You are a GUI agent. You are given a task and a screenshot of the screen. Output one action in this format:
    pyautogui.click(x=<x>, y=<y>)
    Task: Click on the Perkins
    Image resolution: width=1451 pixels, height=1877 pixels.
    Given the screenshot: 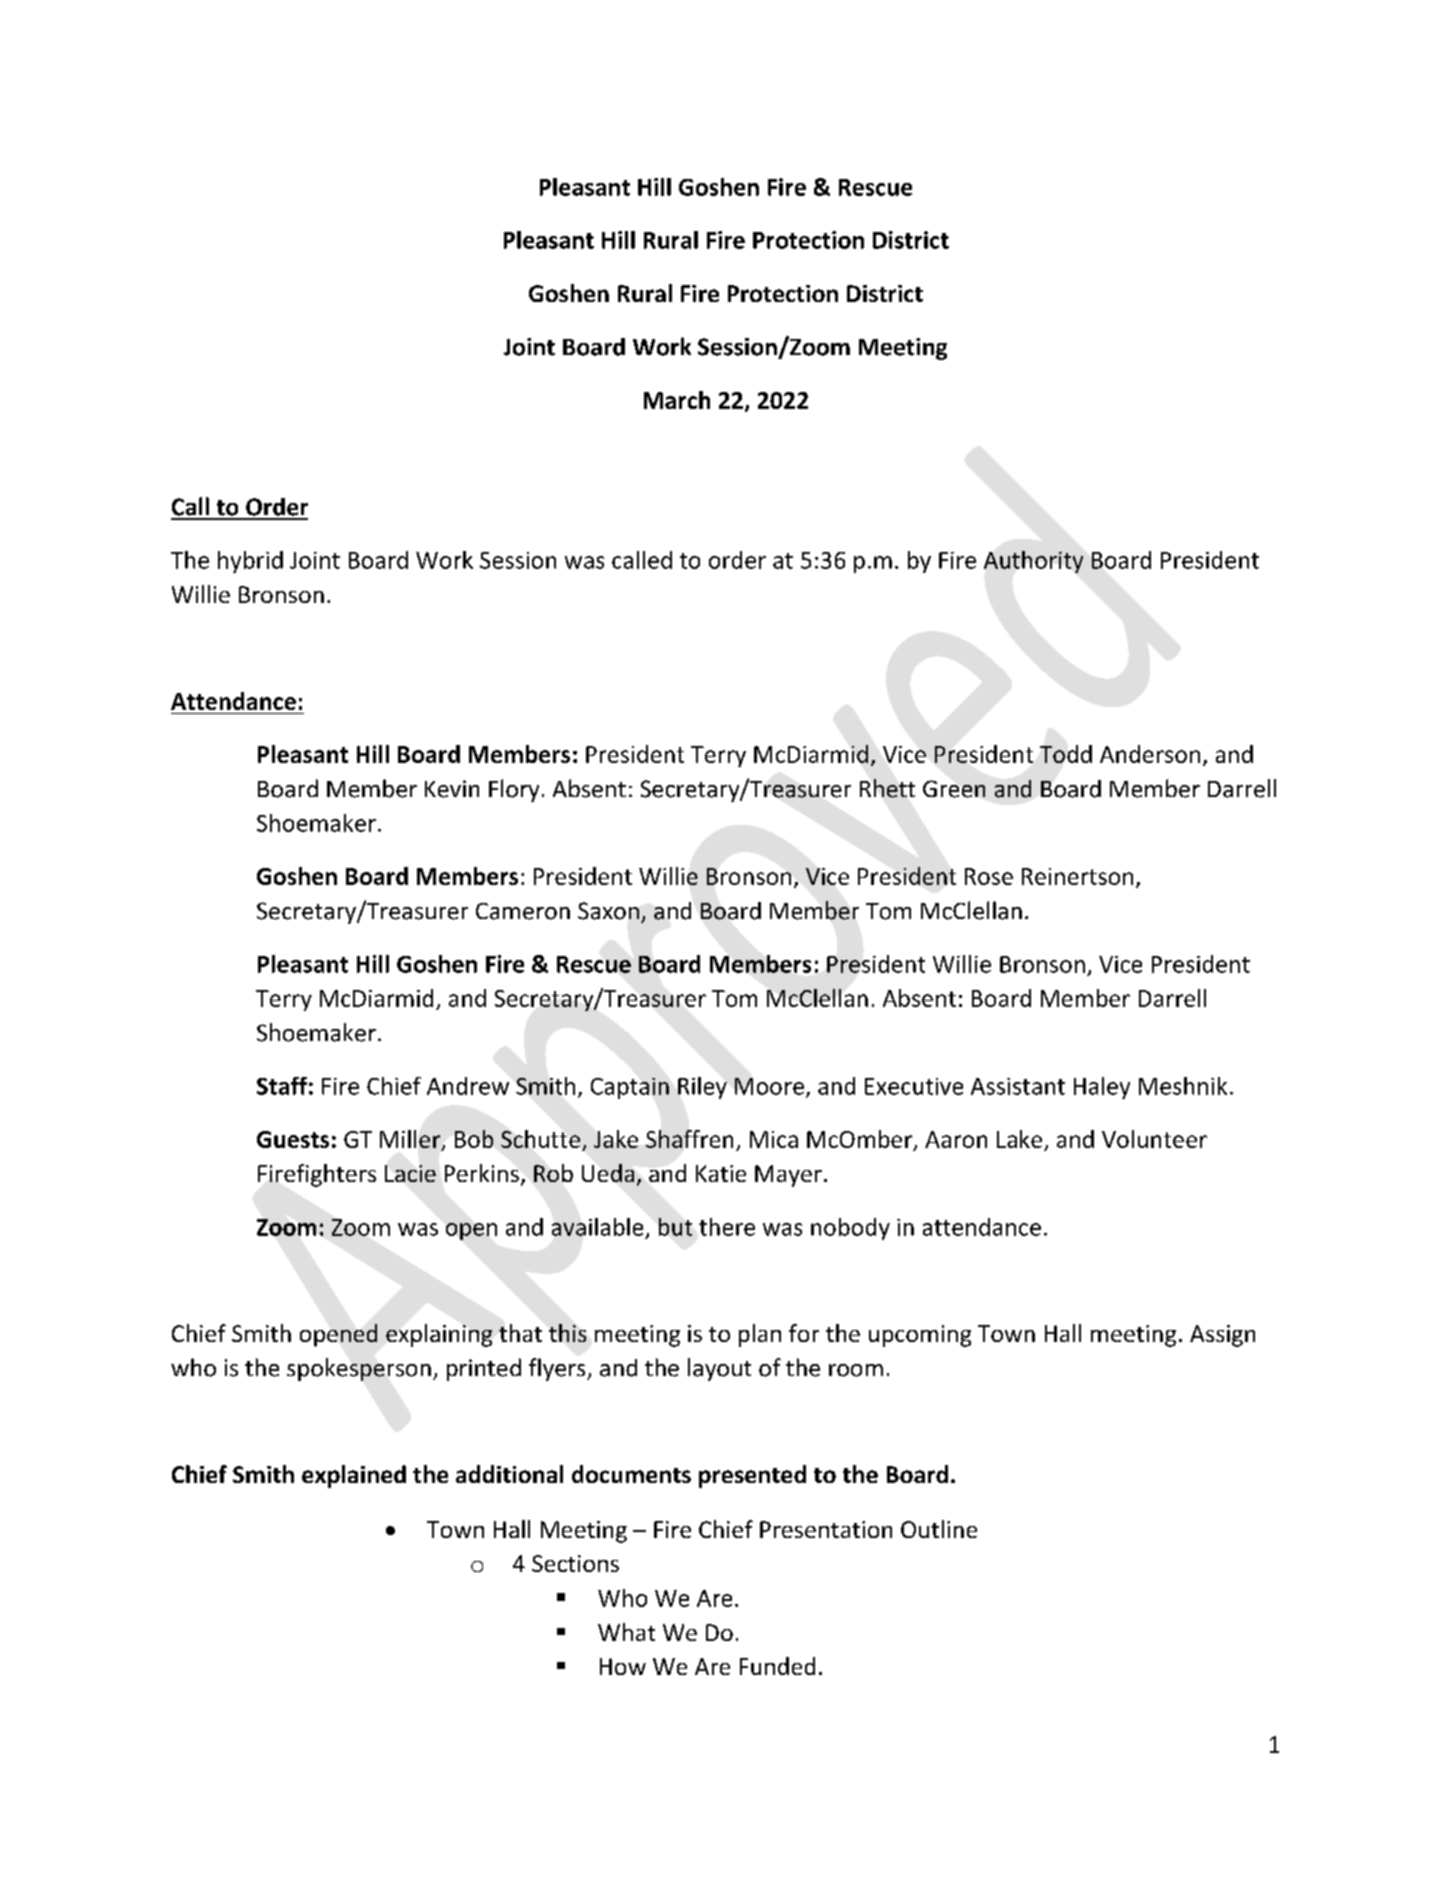 What is the action you would take?
    pyautogui.click(x=482, y=1173)
